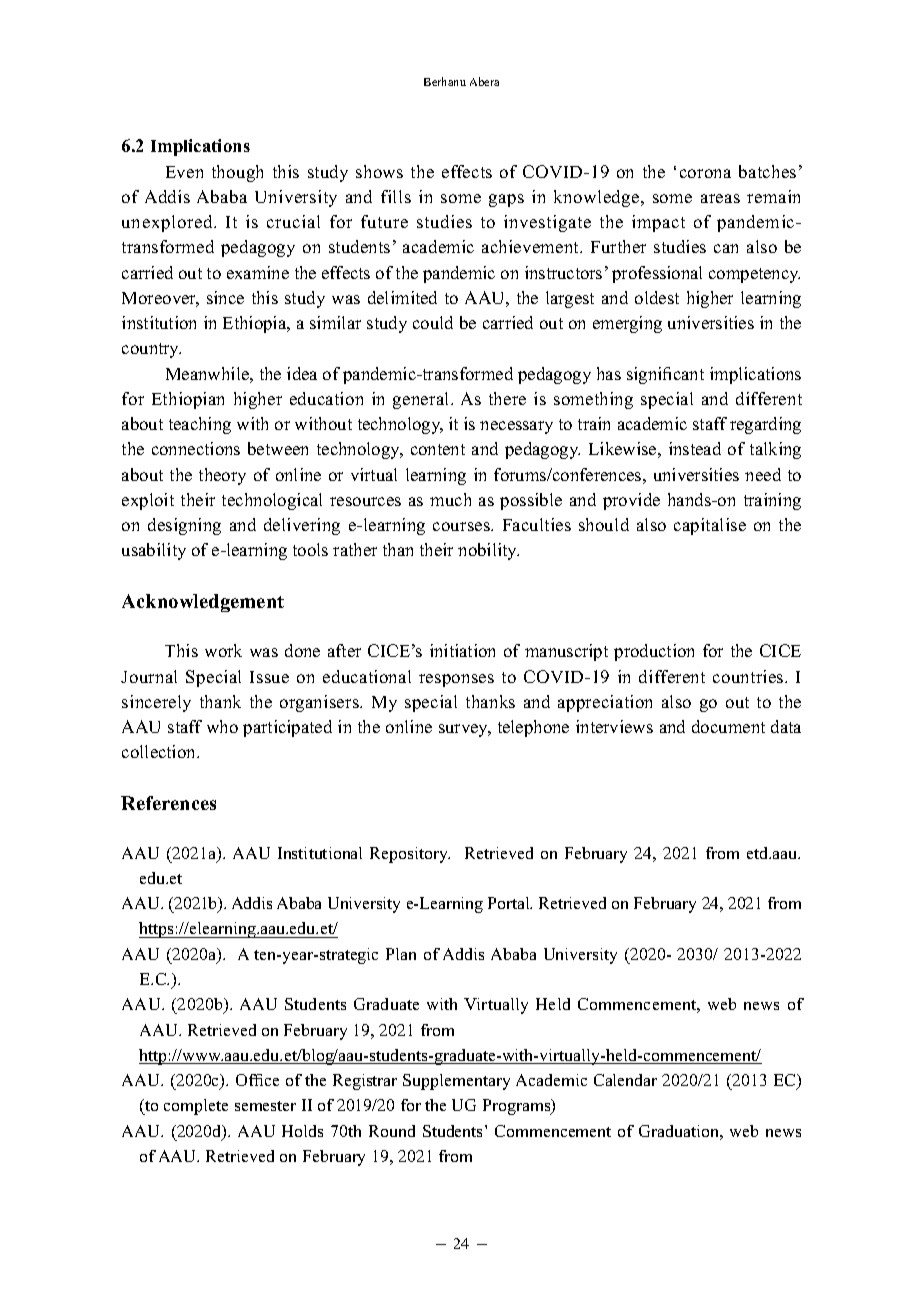  I want to click on though, so click(237, 173).
